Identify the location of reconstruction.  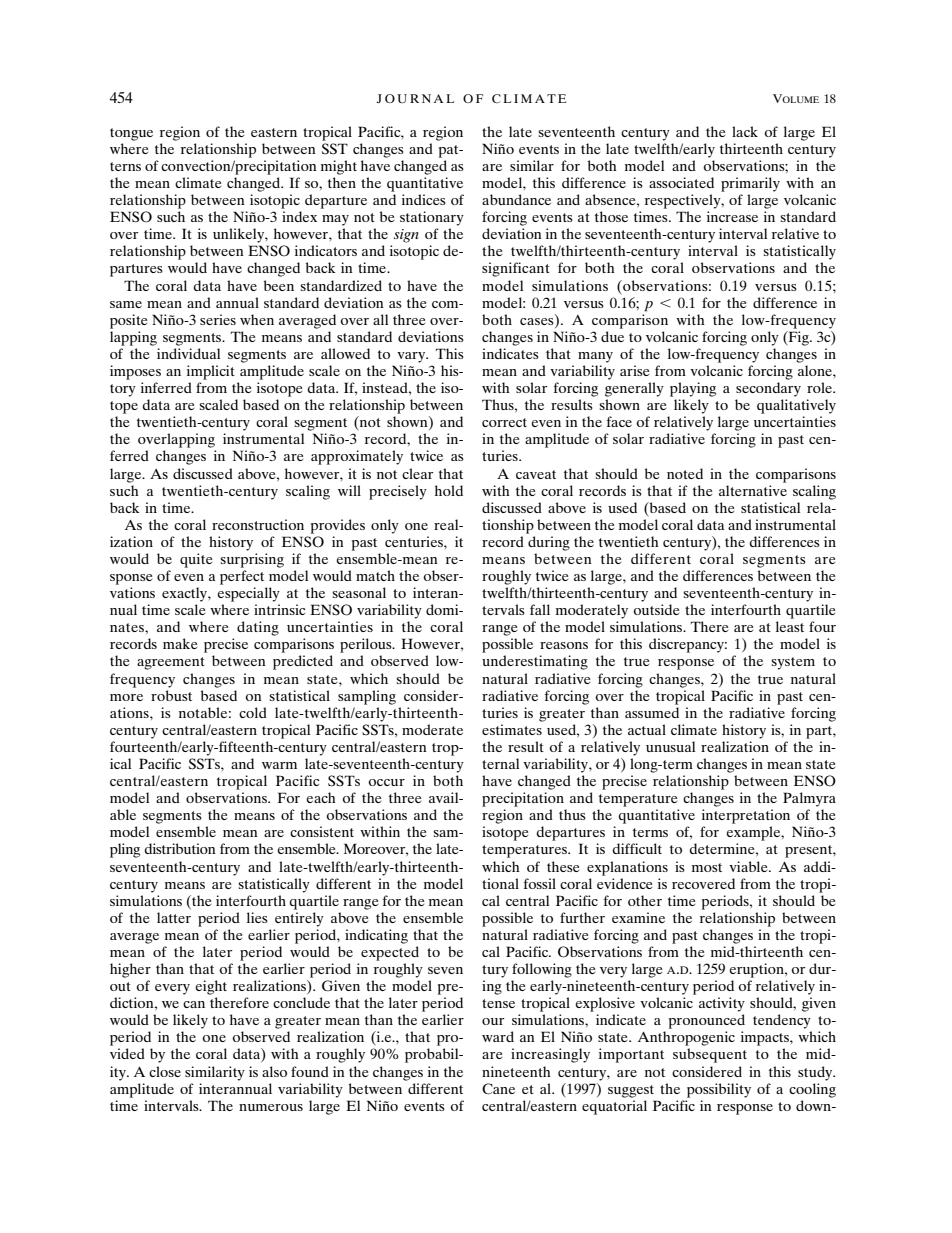
(258, 524).
